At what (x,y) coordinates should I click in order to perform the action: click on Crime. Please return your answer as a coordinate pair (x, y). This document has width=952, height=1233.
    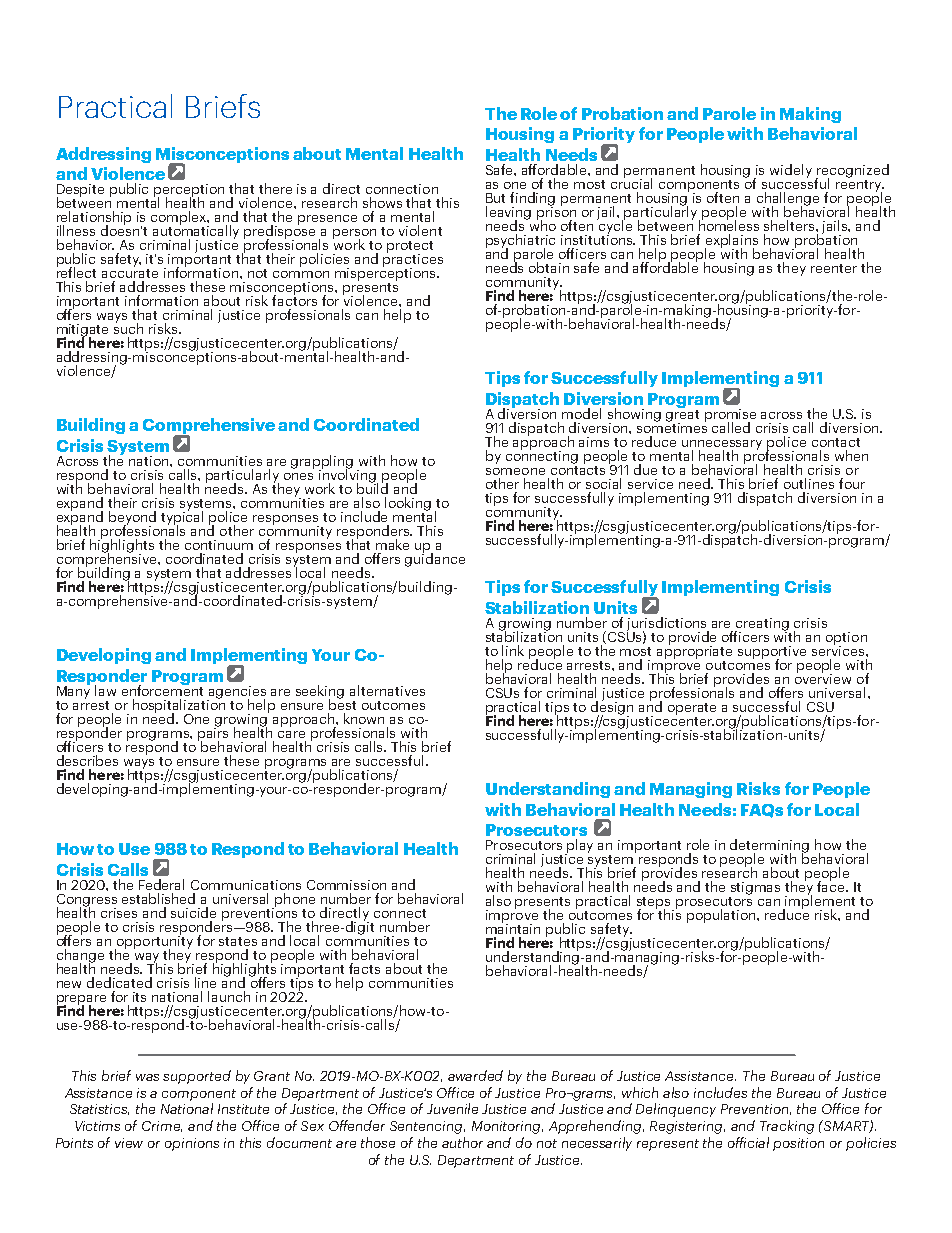
    Looking at the image, I should click on (162, 1126).
